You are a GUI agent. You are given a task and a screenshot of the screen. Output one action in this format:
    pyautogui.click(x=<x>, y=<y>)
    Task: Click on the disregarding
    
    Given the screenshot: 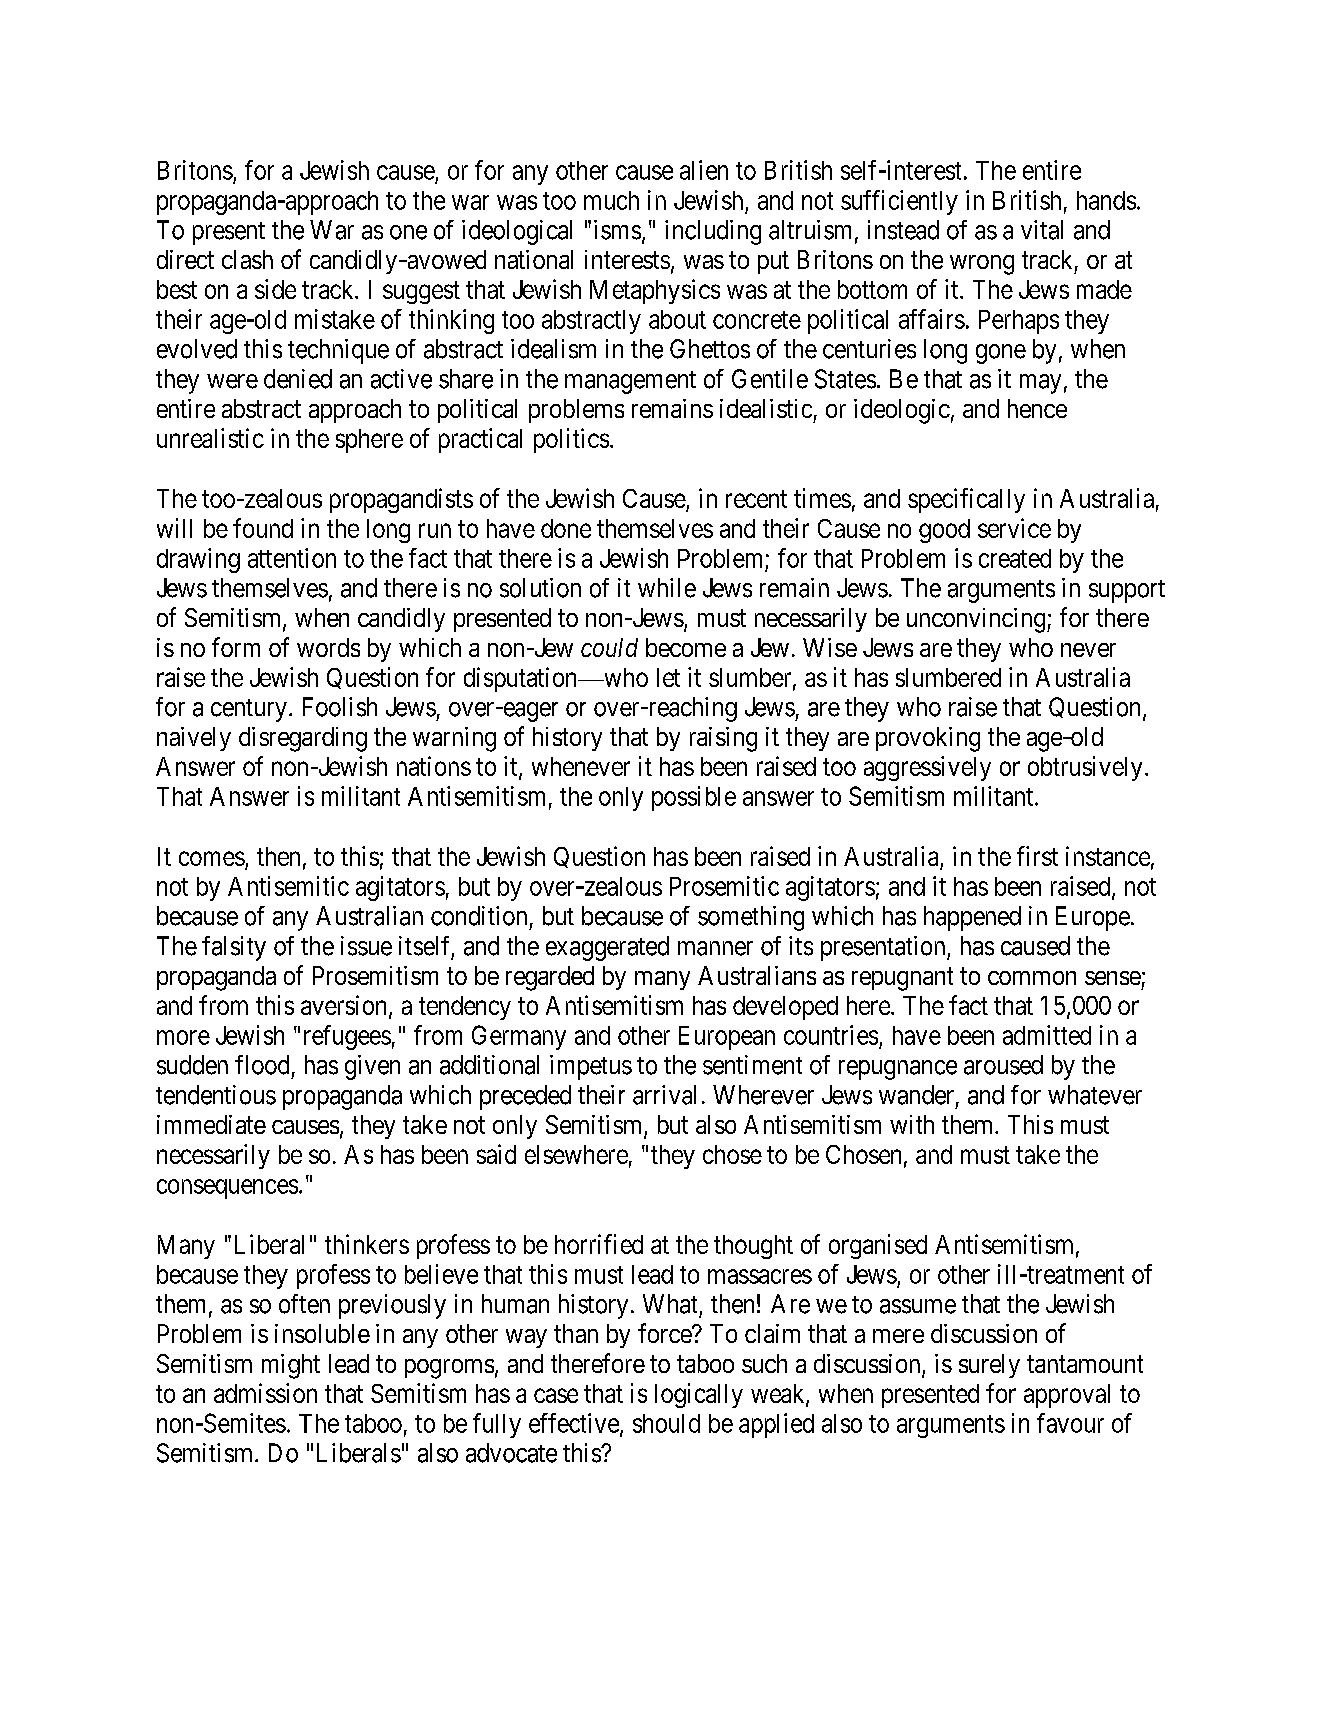 What is the action you would take?
    pyautogui.click(x=303, y=739)
